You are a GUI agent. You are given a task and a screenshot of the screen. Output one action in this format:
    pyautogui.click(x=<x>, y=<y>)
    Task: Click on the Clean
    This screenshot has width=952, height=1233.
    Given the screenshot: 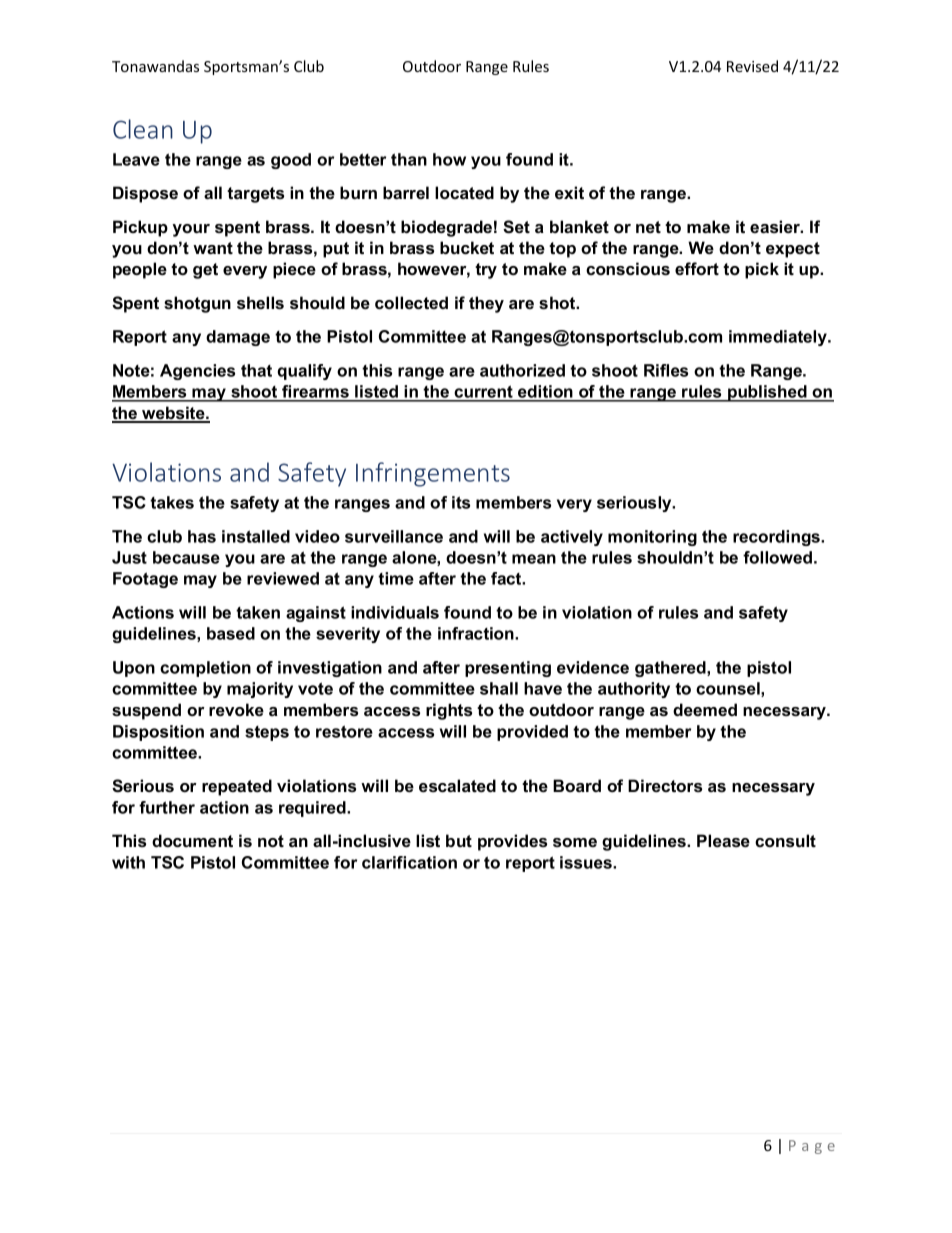 What is the action you would take?
    pyautogui.click(x=143, y=129)
